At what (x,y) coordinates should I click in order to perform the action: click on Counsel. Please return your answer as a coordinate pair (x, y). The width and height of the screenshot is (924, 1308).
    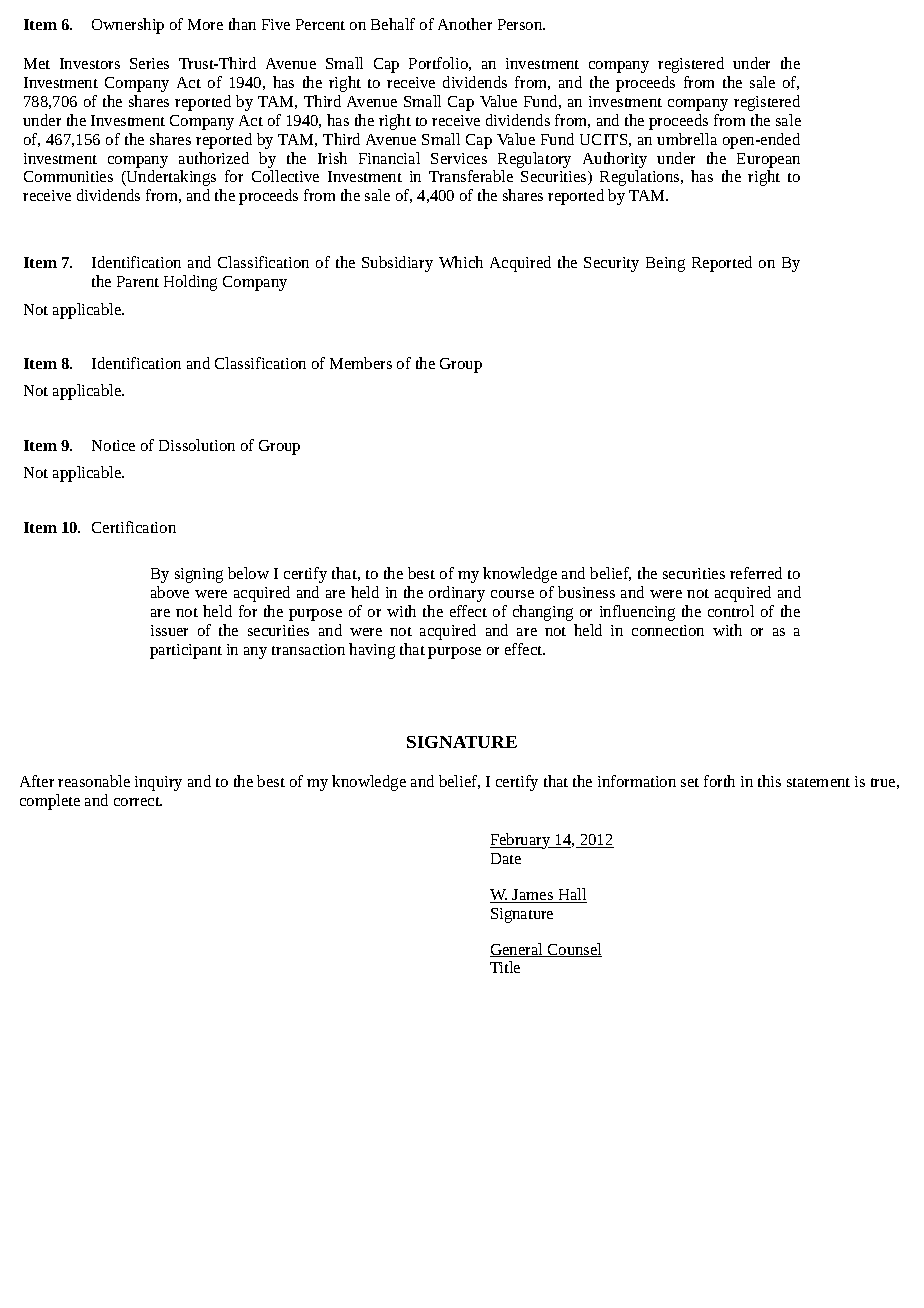
    Looking at the image, I should click on (574, 950).
